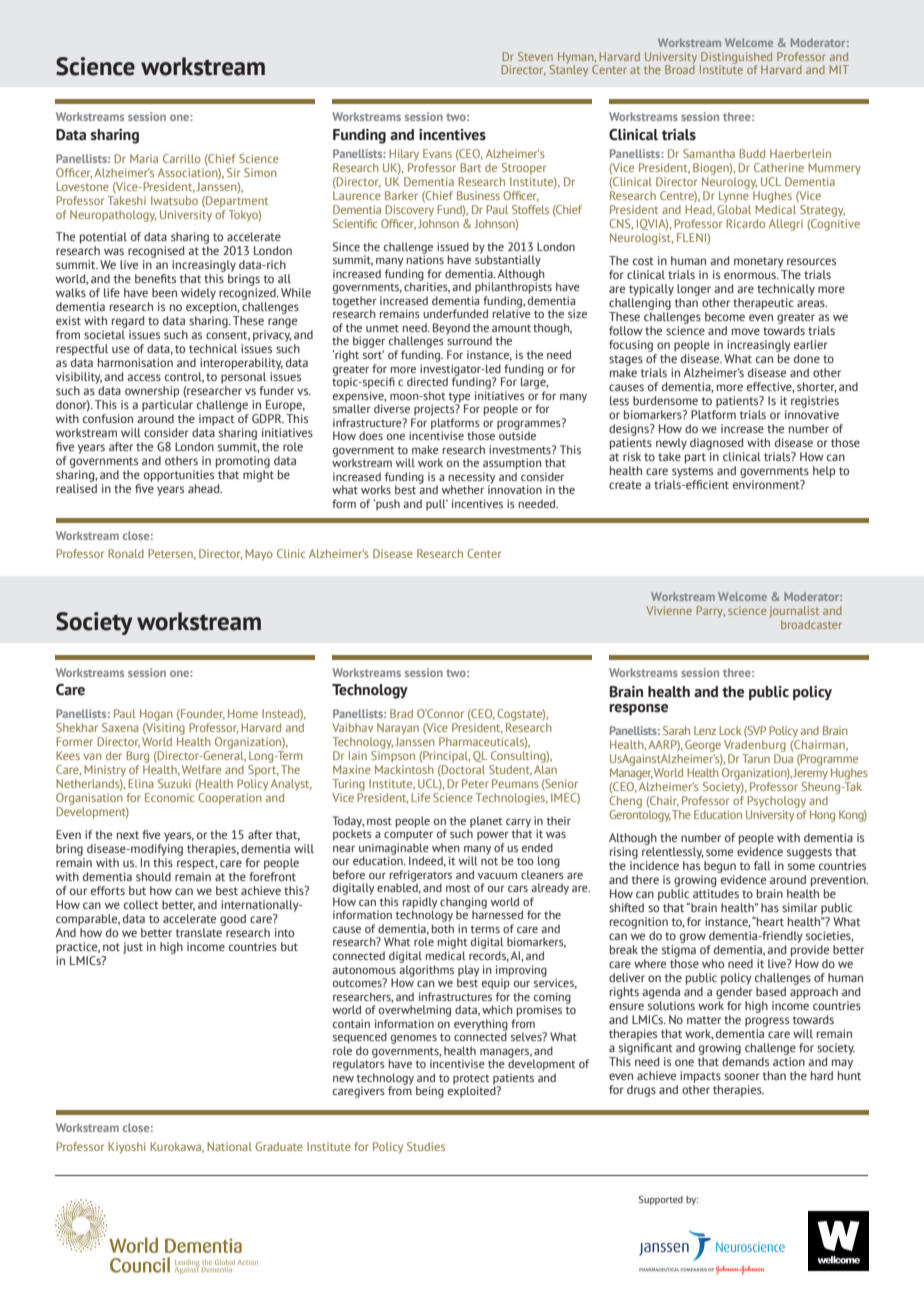 The width and height of the image is (924, 1308). Describe the element at coordinates (493, 836) in the image. I see `power` at that location.
